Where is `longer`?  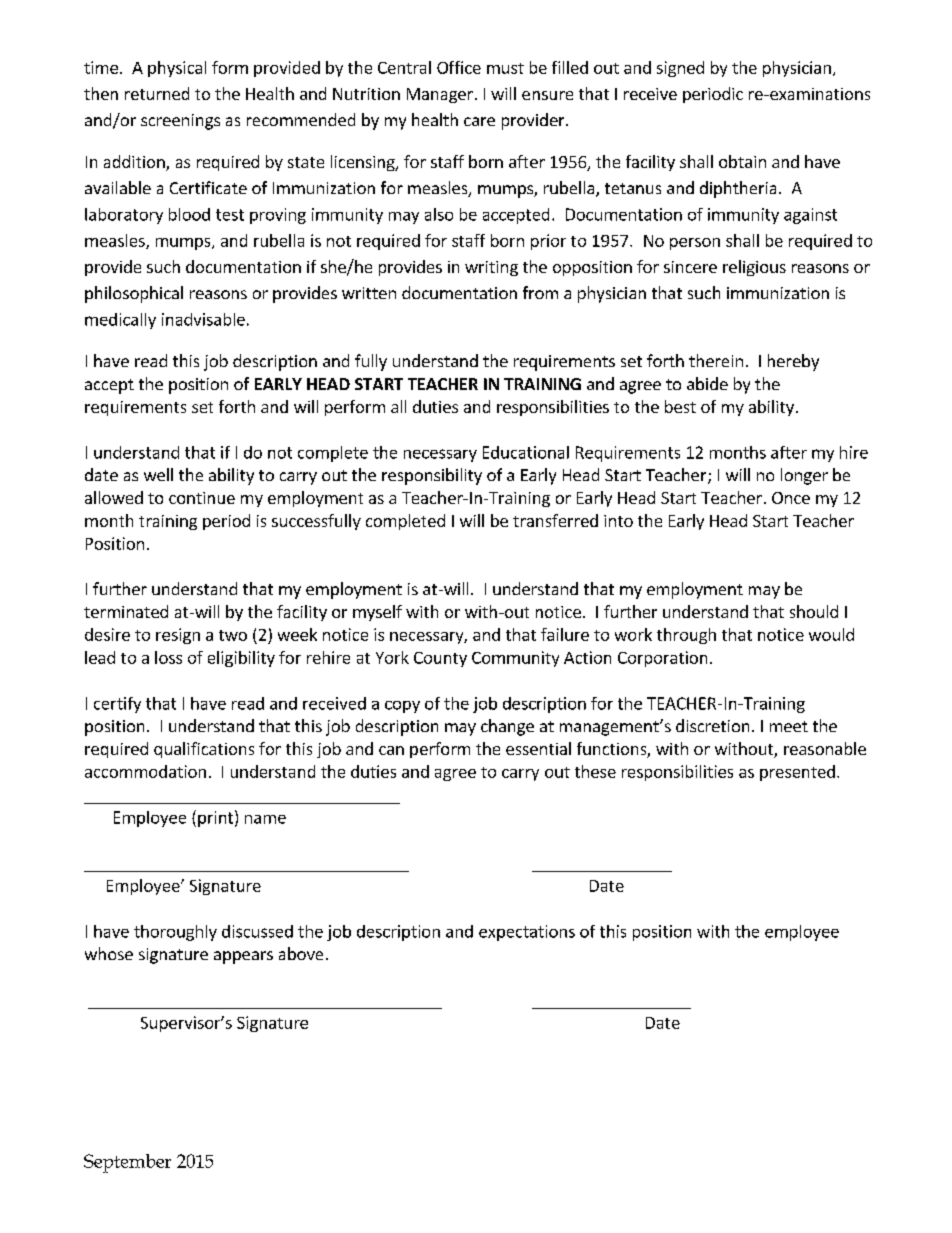 longer is located at coordinates (804, 476).
